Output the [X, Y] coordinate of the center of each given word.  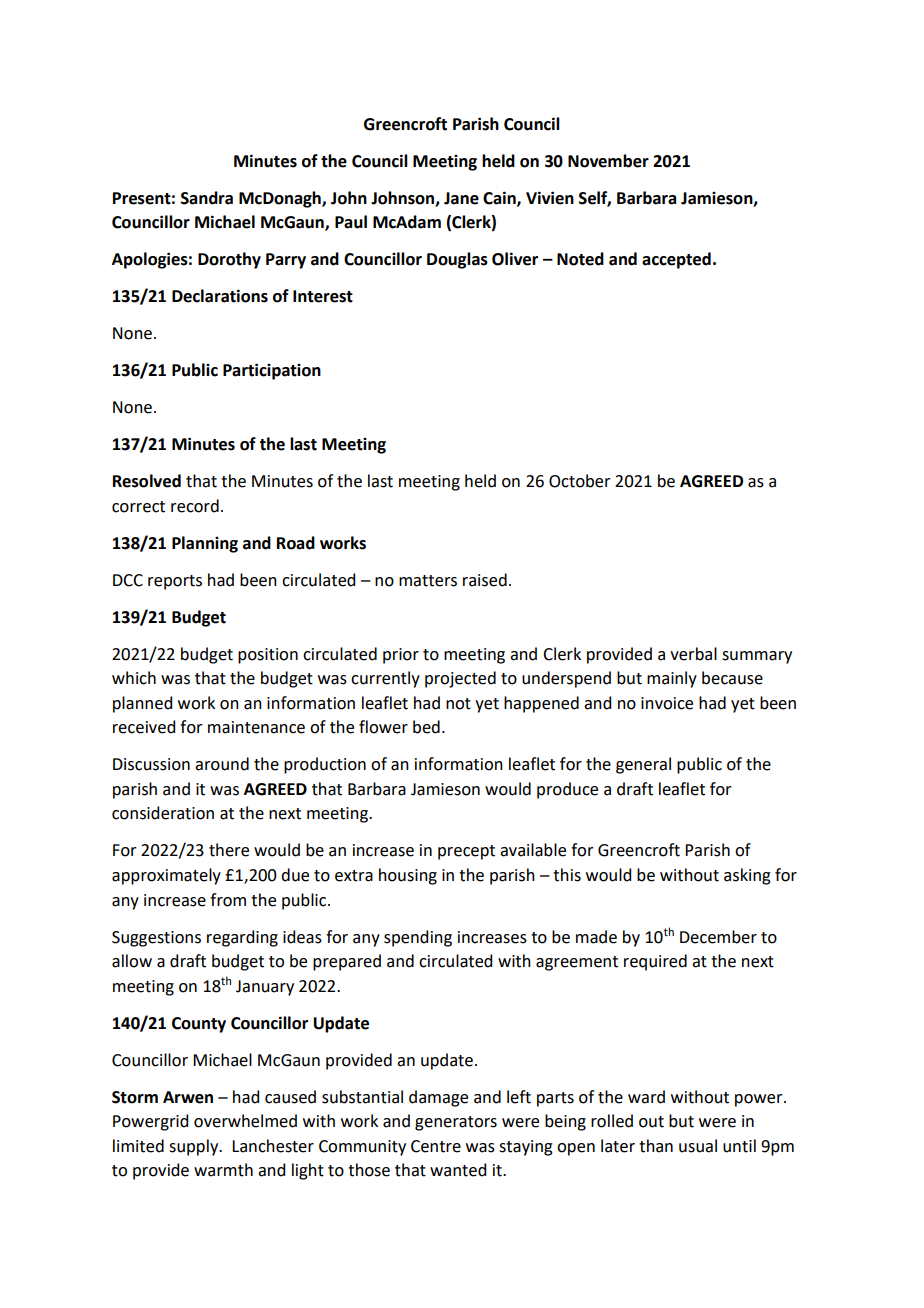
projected [460, 679]
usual [698, 1146]
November [608, 161]
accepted [676, 260]
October [580, 481]
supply [195, 1147]
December [718, 937]
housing [408, 876]
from [228, 900]
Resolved [147, 481]
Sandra [207, 198]
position [268, 656]
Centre [436, 1146]
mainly [672, 679]
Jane [461, 198]
